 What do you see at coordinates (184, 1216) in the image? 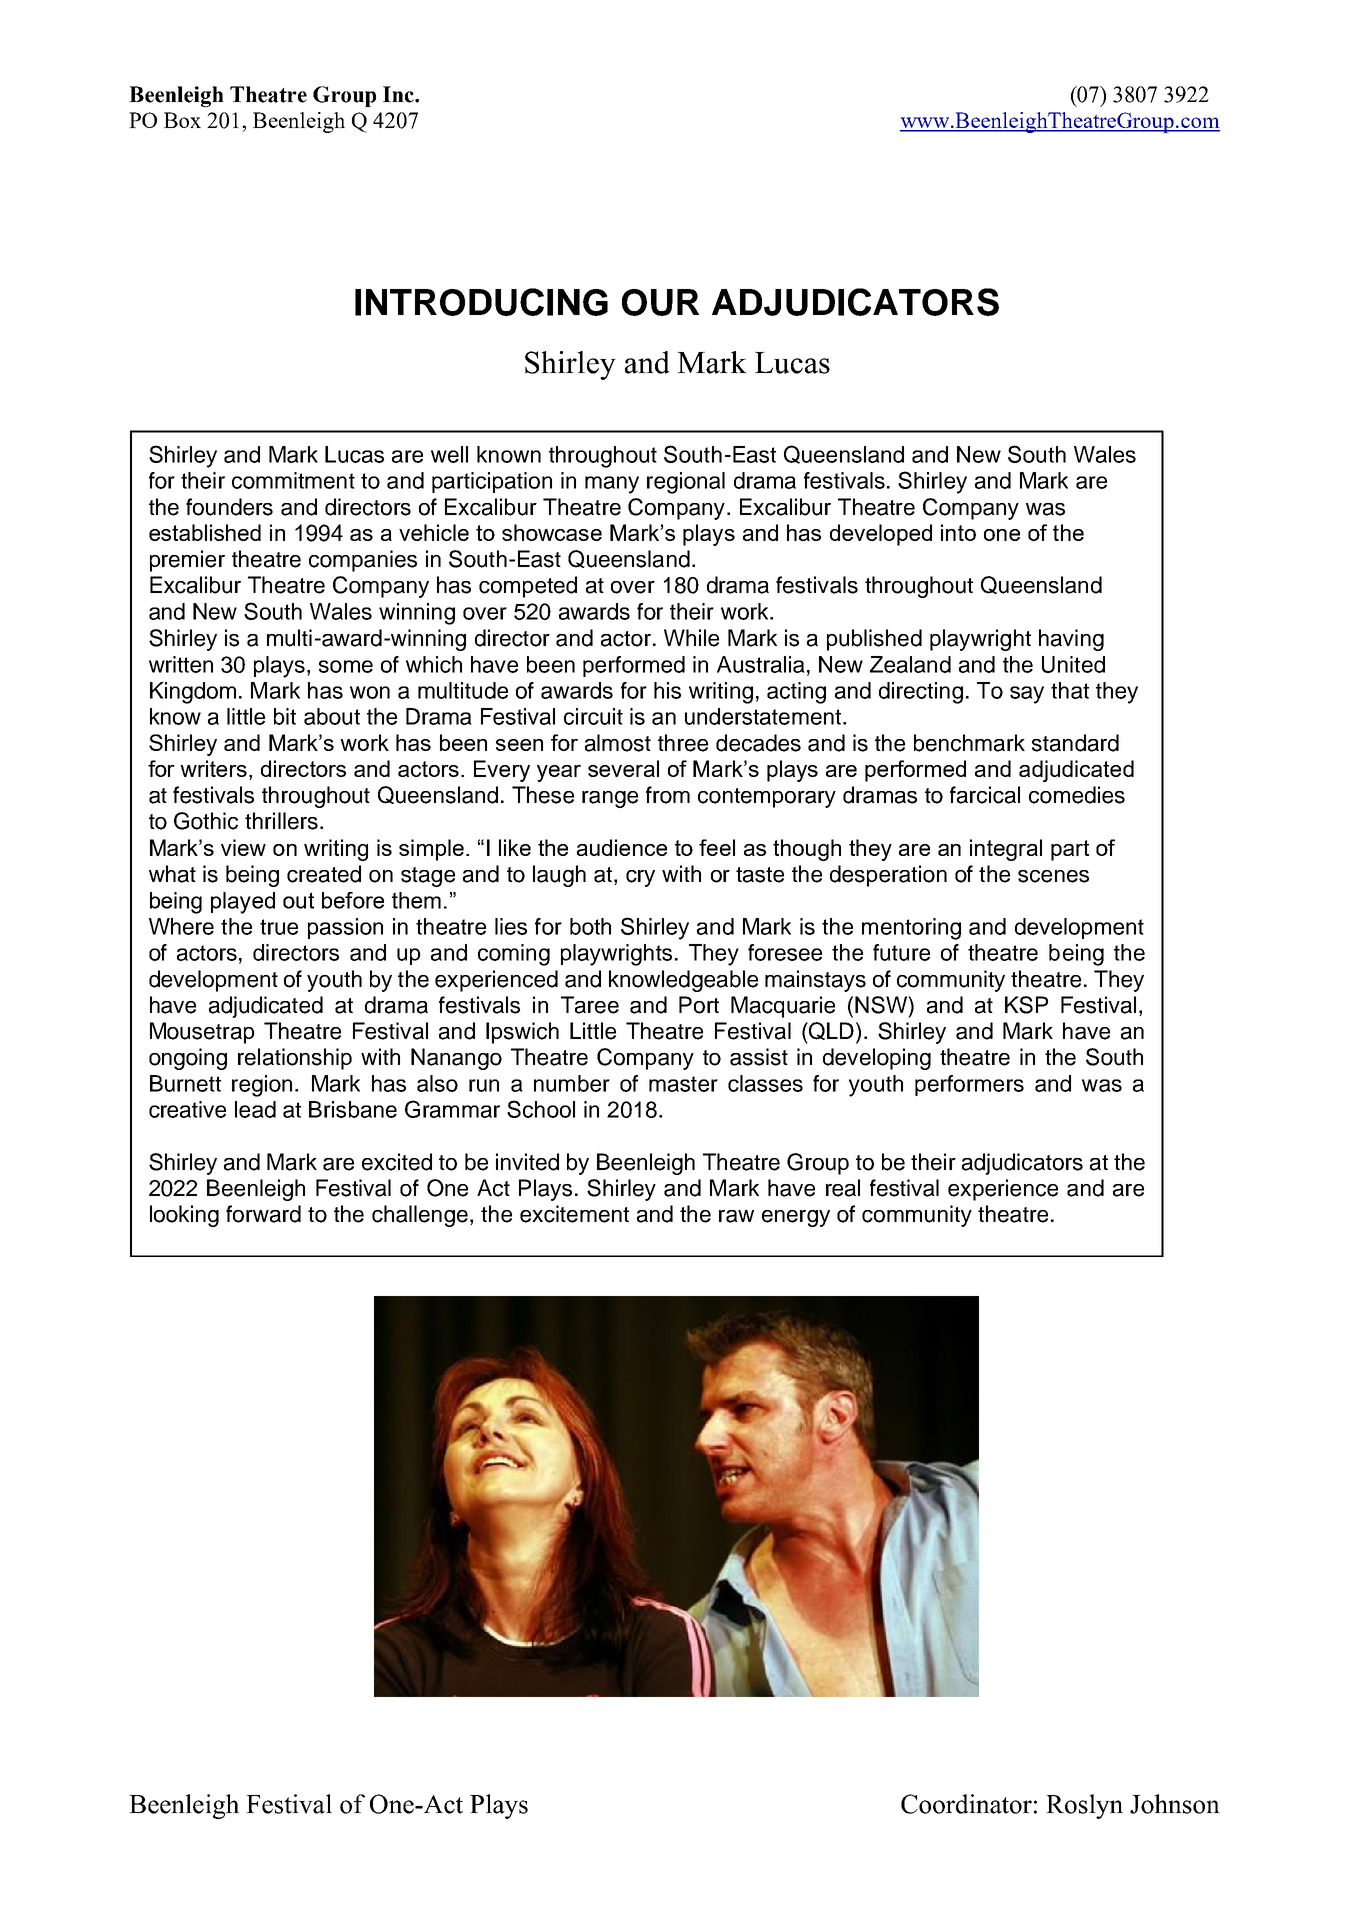
I see `looking` at bounding box center [184, 1216].
